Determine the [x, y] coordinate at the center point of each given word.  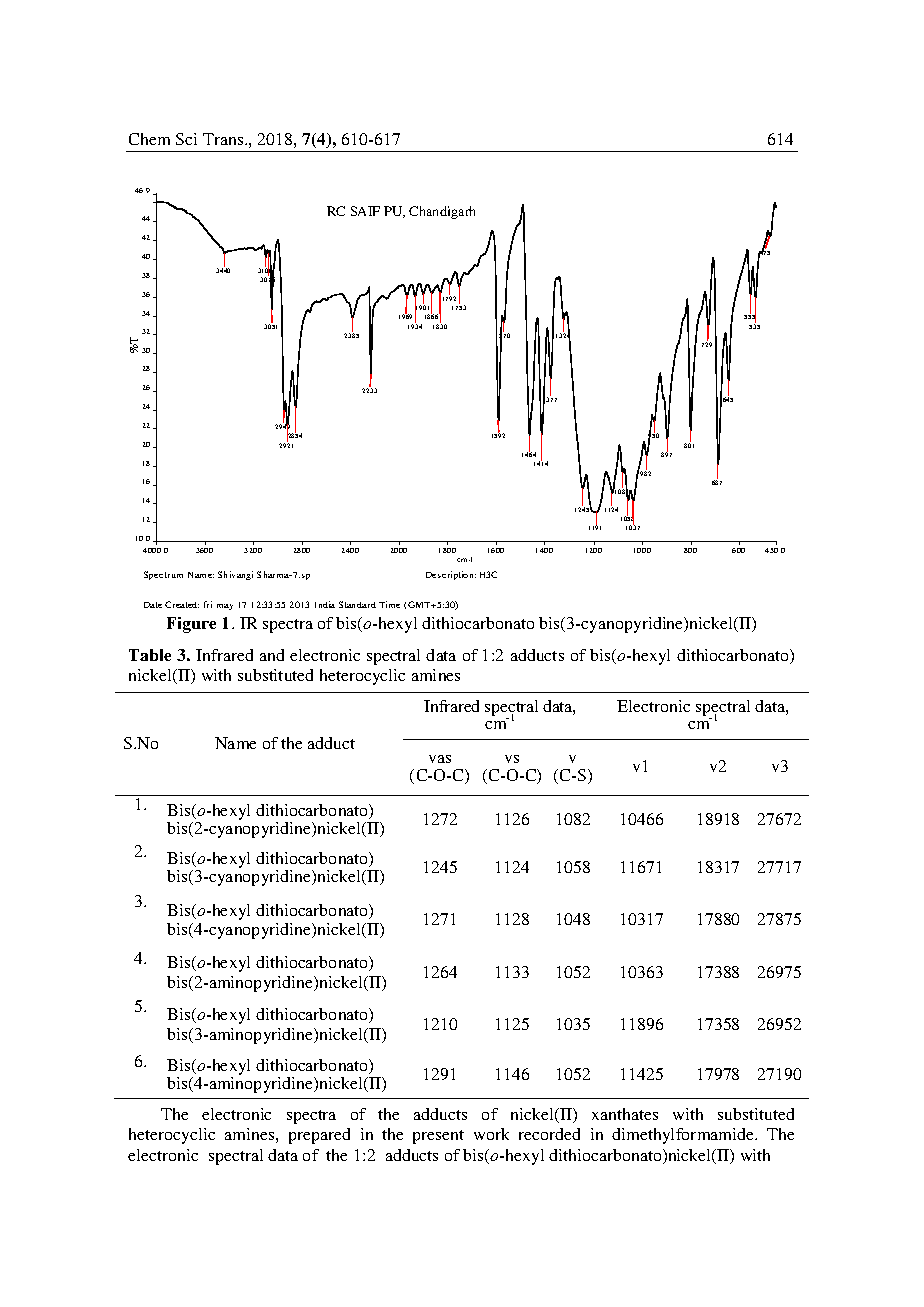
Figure [191, 625]
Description [451, 575]
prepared [319, 1136]
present [438, 1137]
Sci [186, 139]
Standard [357, 604]
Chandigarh [442, 212]
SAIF [365, 211]
